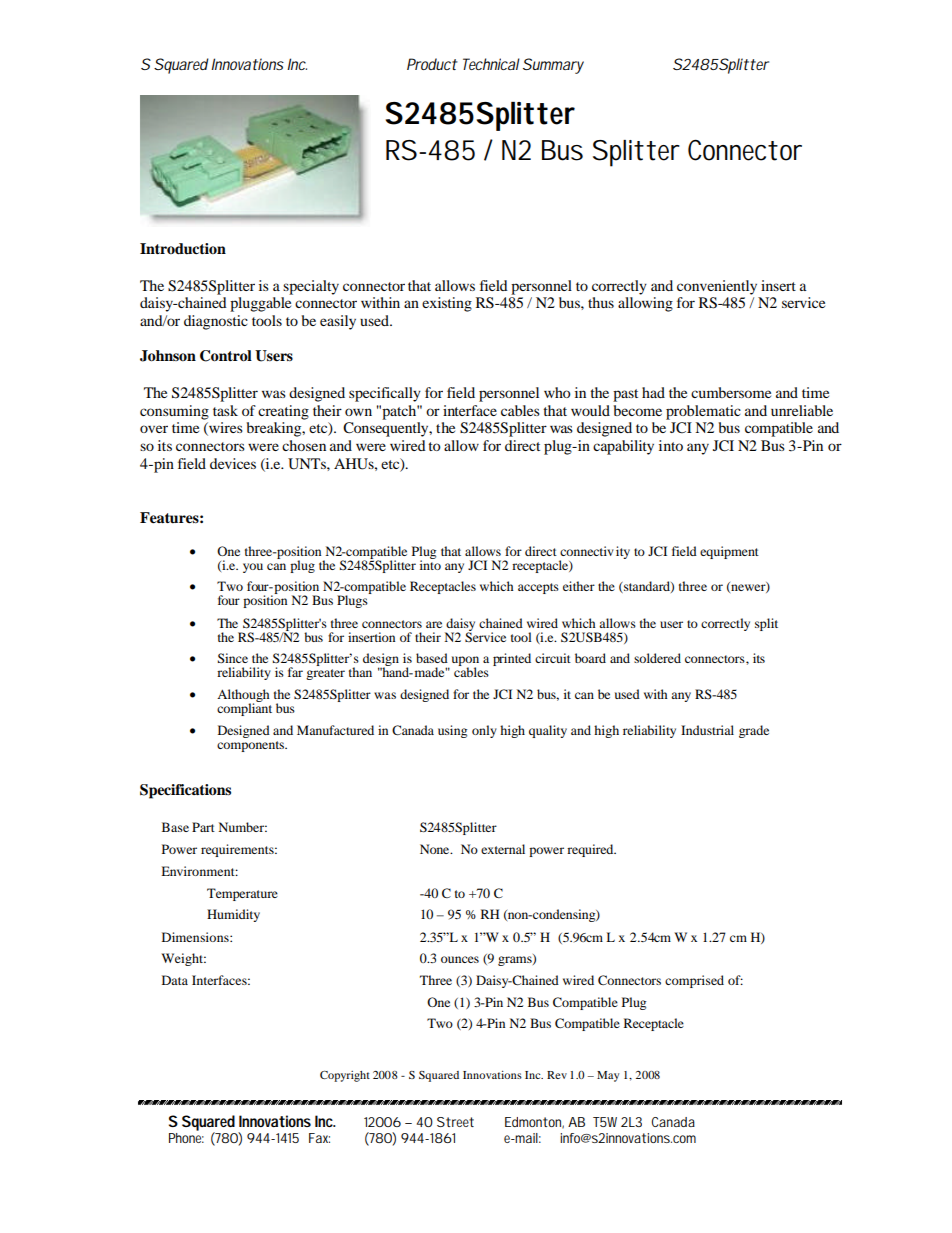 This screenshot has height=1233, width=952. Describe the element at coordinates (432, 64) in the screenshot. I see `Product` at that location.
